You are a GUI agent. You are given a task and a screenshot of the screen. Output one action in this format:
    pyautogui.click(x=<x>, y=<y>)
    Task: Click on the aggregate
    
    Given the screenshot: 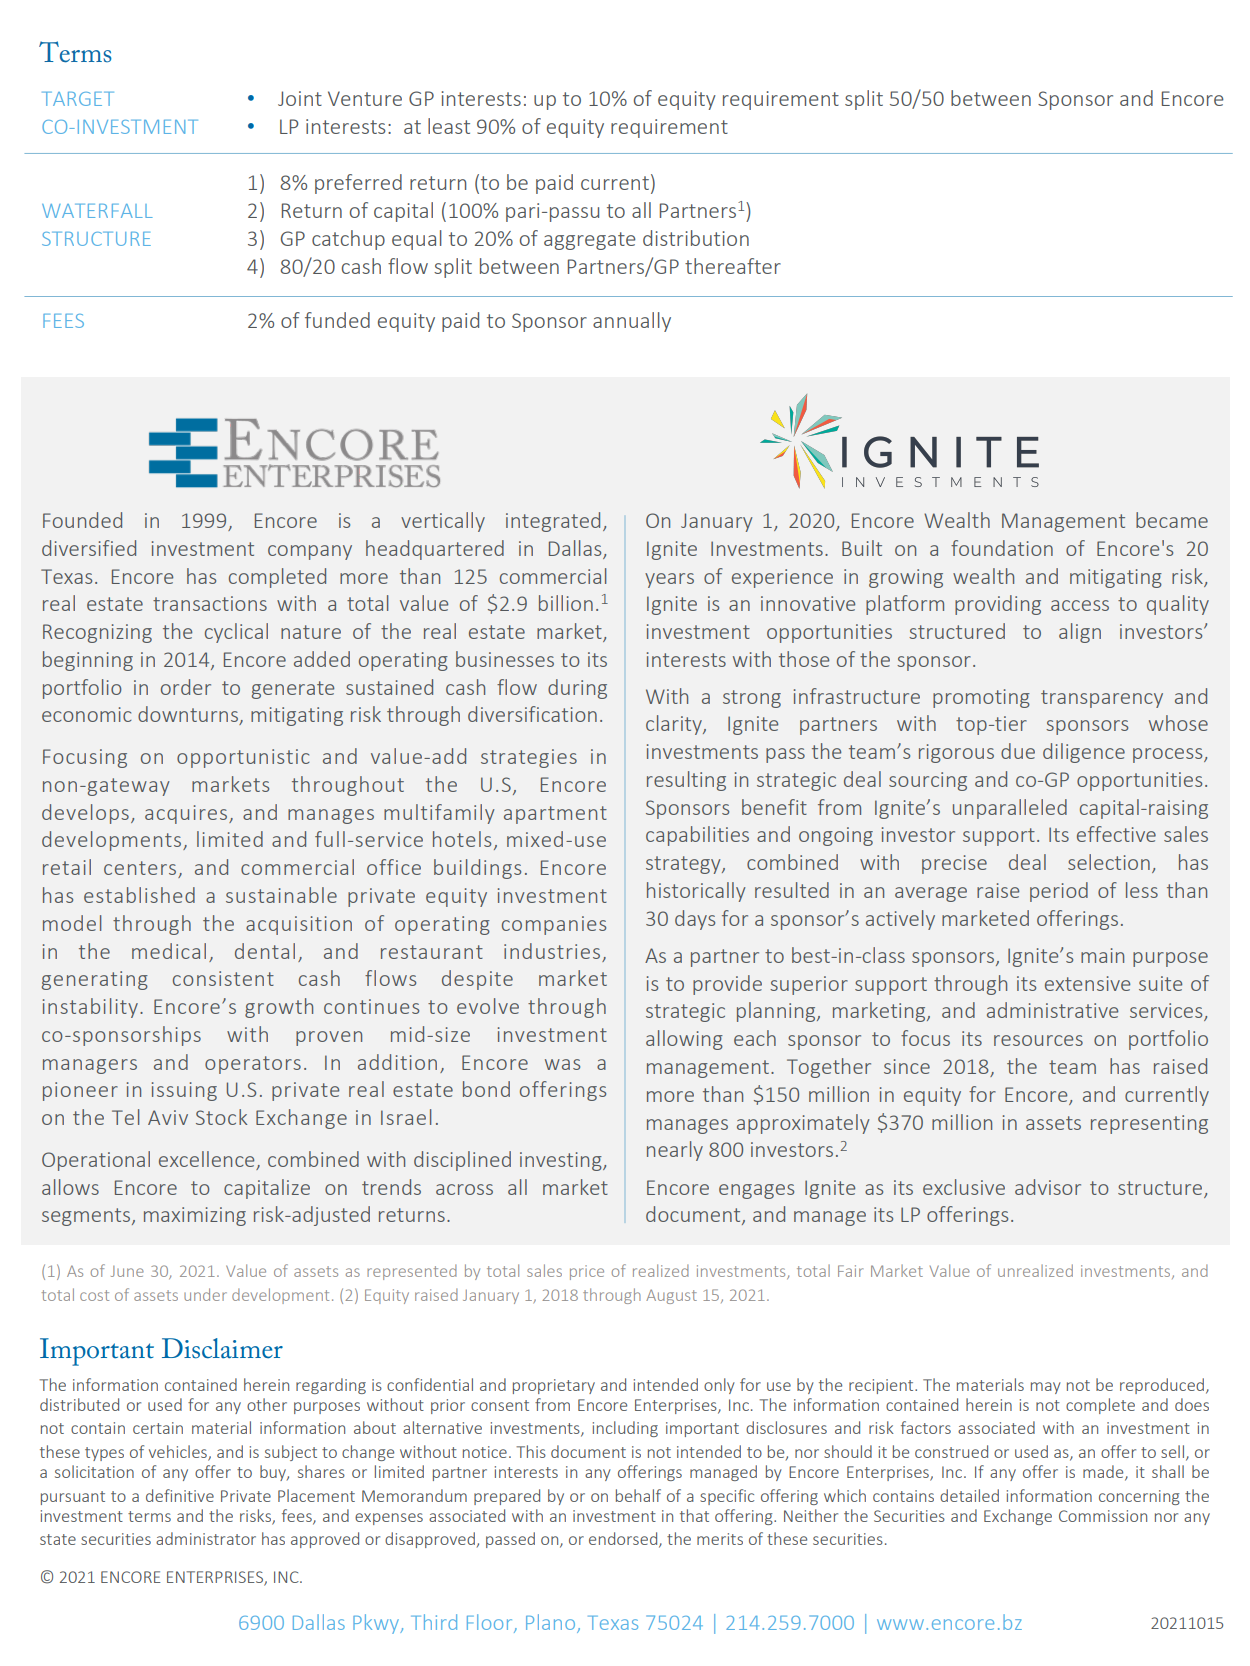 What is the action you would take?
    pyautogui.click(x=590, y=241)
